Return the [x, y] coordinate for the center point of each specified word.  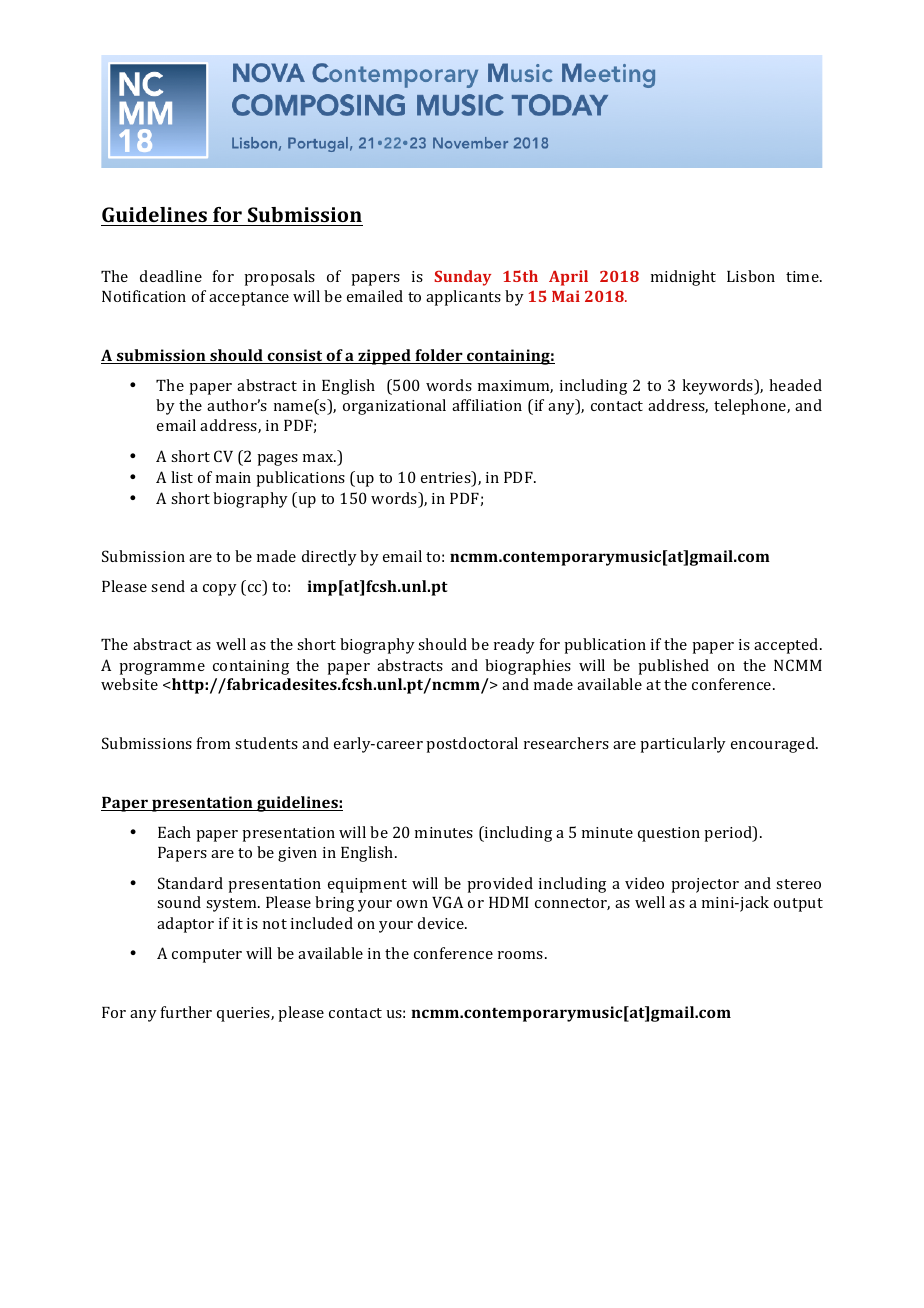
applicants [463, 298]
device [442, 923]
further [186, 1012]
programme [162, 669]
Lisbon [751, 276]
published [673, 667]
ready [514, 646]
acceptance [249, 299]
